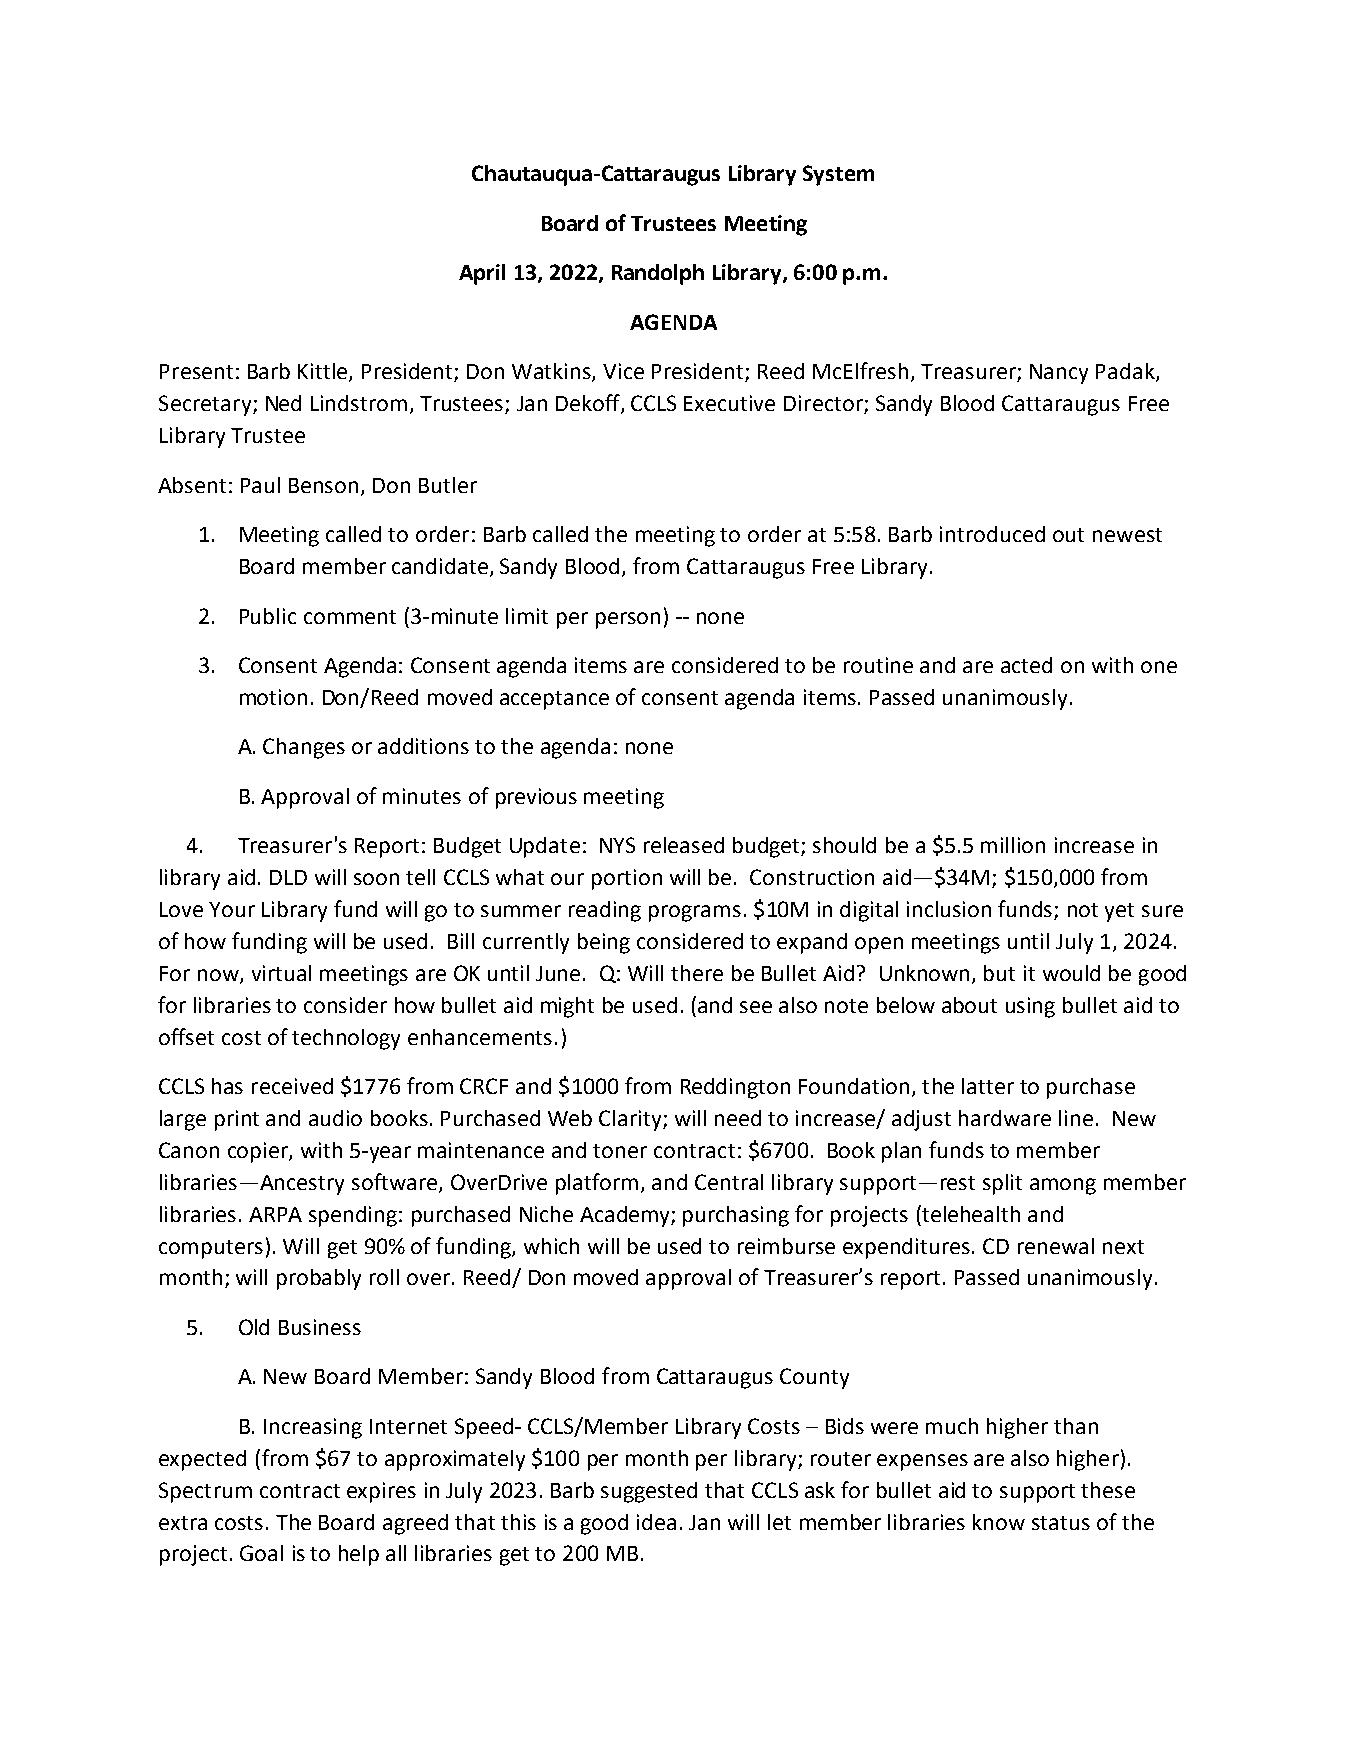 This screenshot has width=1347, height=1743. I want to click on received, so click(292, 1086).
